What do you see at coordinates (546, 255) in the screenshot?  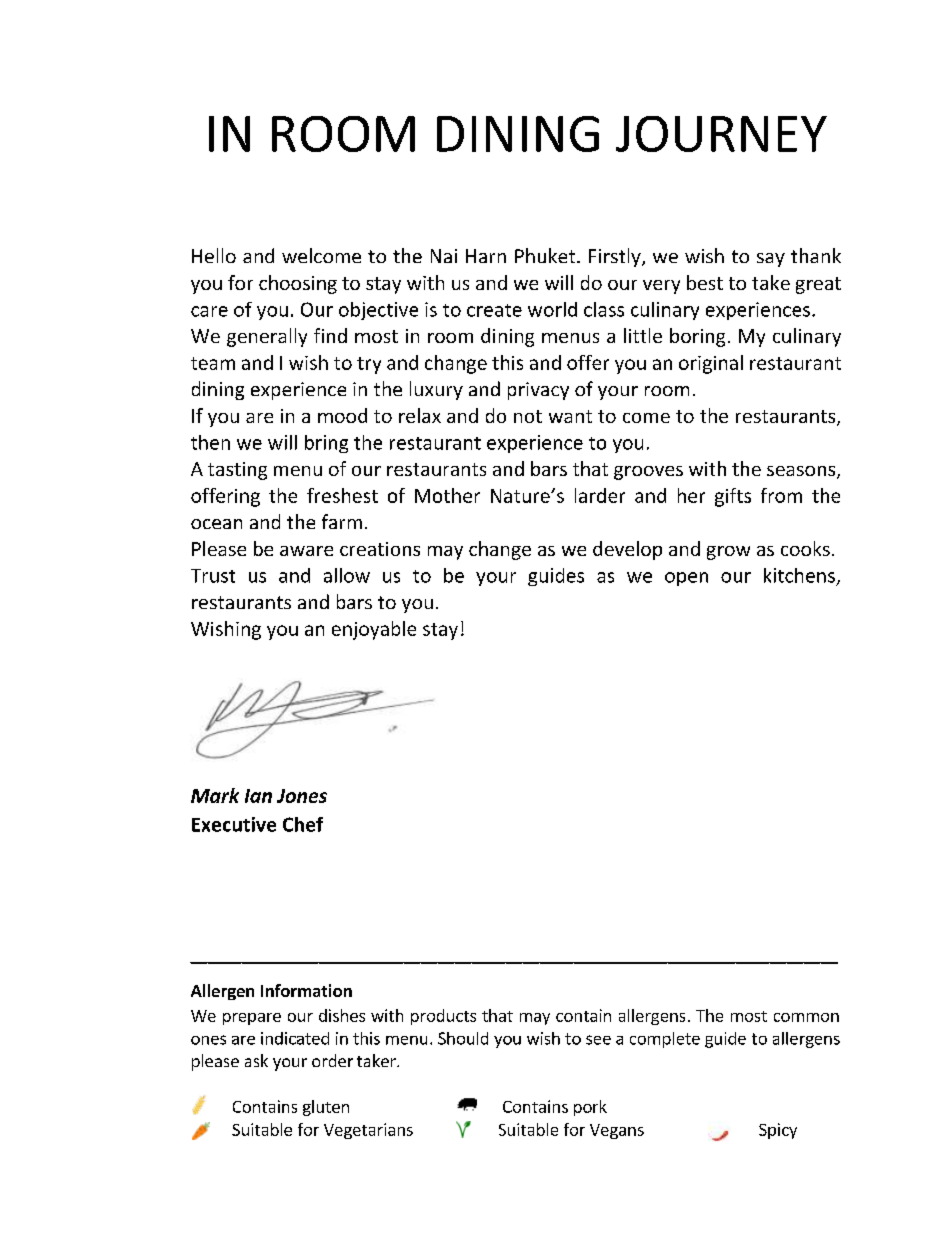 I see `Phuket` at bounding box center [546, 255].
